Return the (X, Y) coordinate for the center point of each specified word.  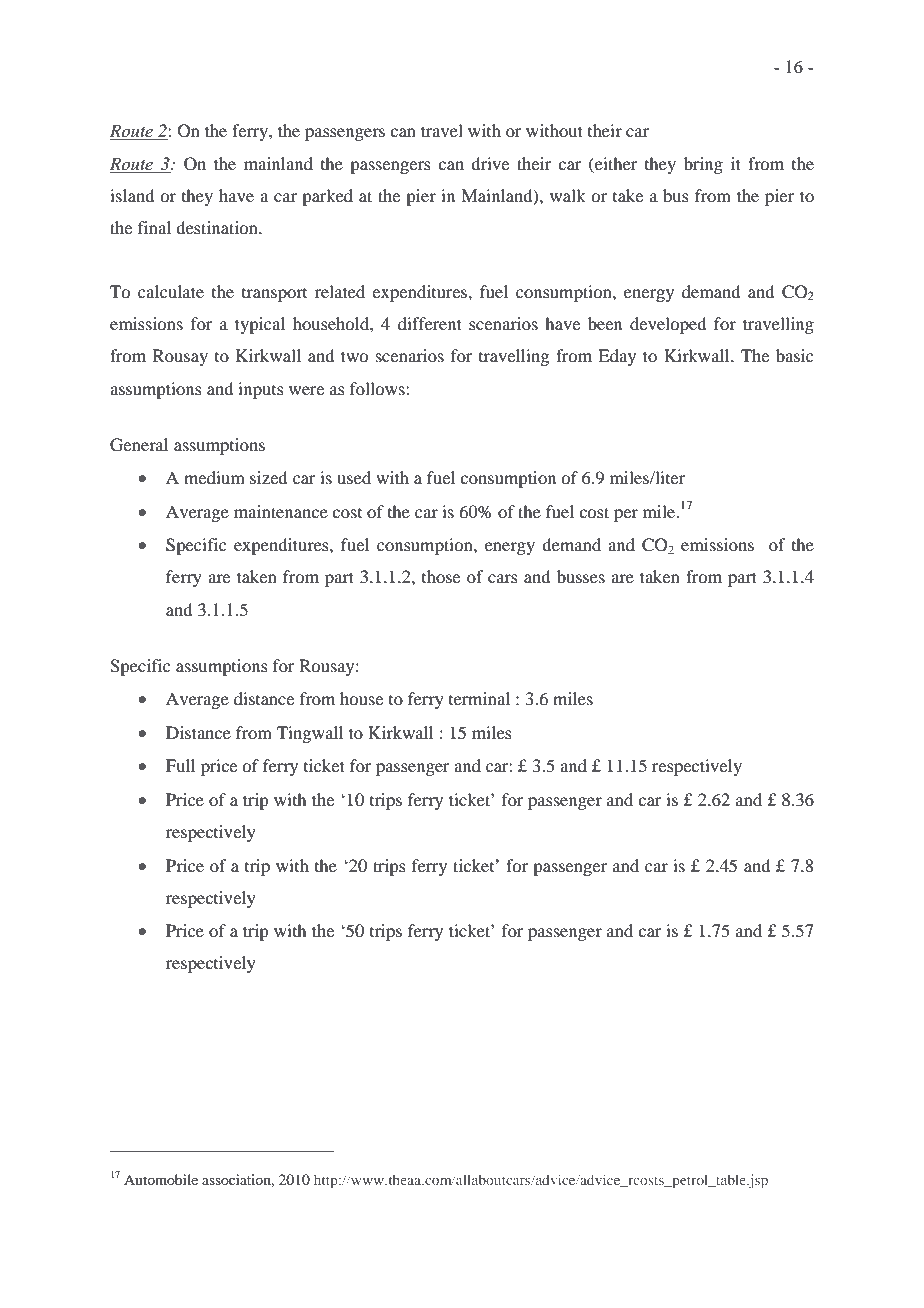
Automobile (161, 1179)
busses (581, 576)
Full (180, 765)
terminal (479, 698)
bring (703, 165)
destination (218, 227)
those (441, 576)
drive (490, 163)
